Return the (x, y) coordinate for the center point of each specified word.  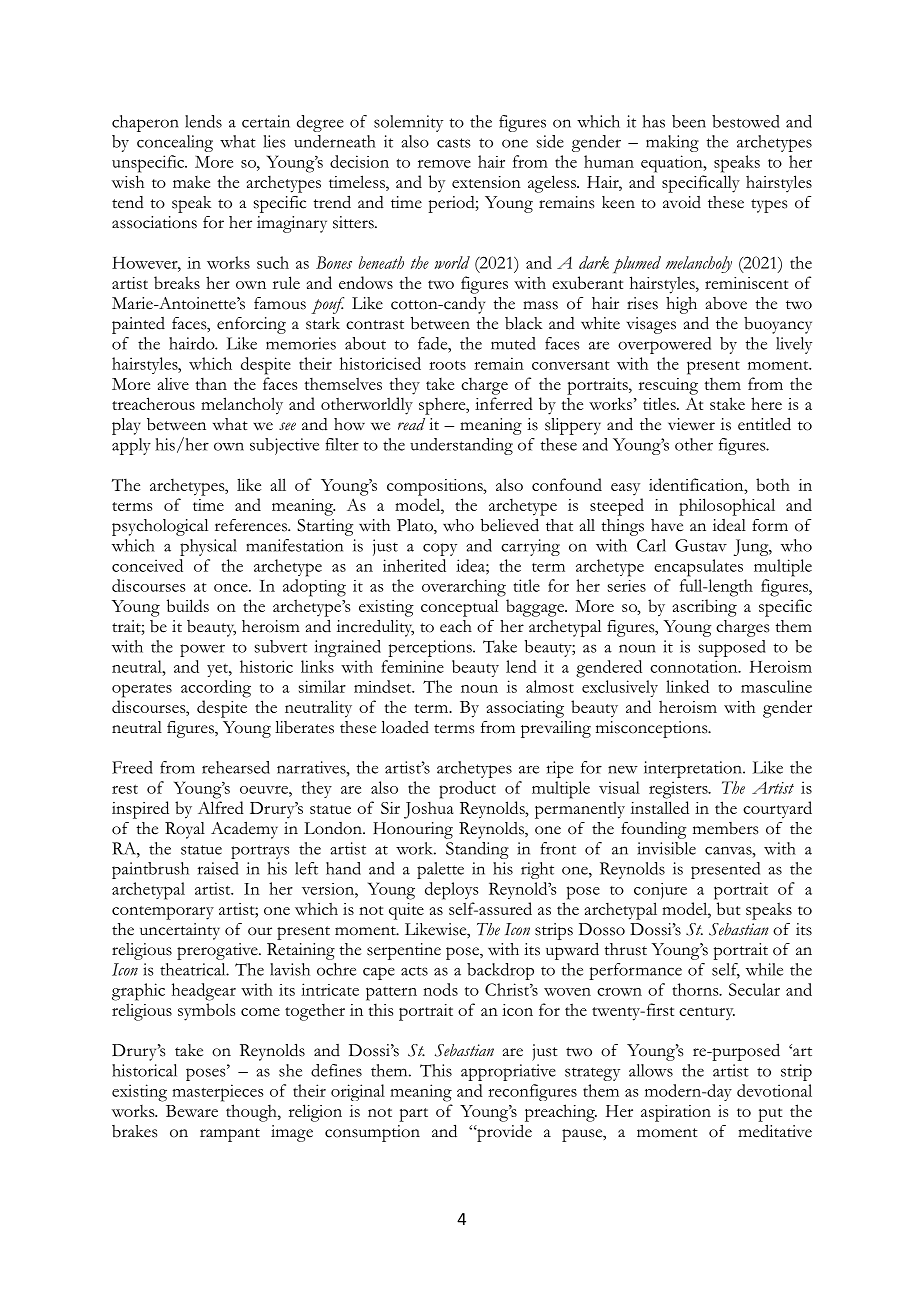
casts (454, 143)
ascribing (705, 608)
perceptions (431, 648)
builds (188, 605)
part (413, 1115)
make (191, 182)
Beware (192, 1111)
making (672, 143)
